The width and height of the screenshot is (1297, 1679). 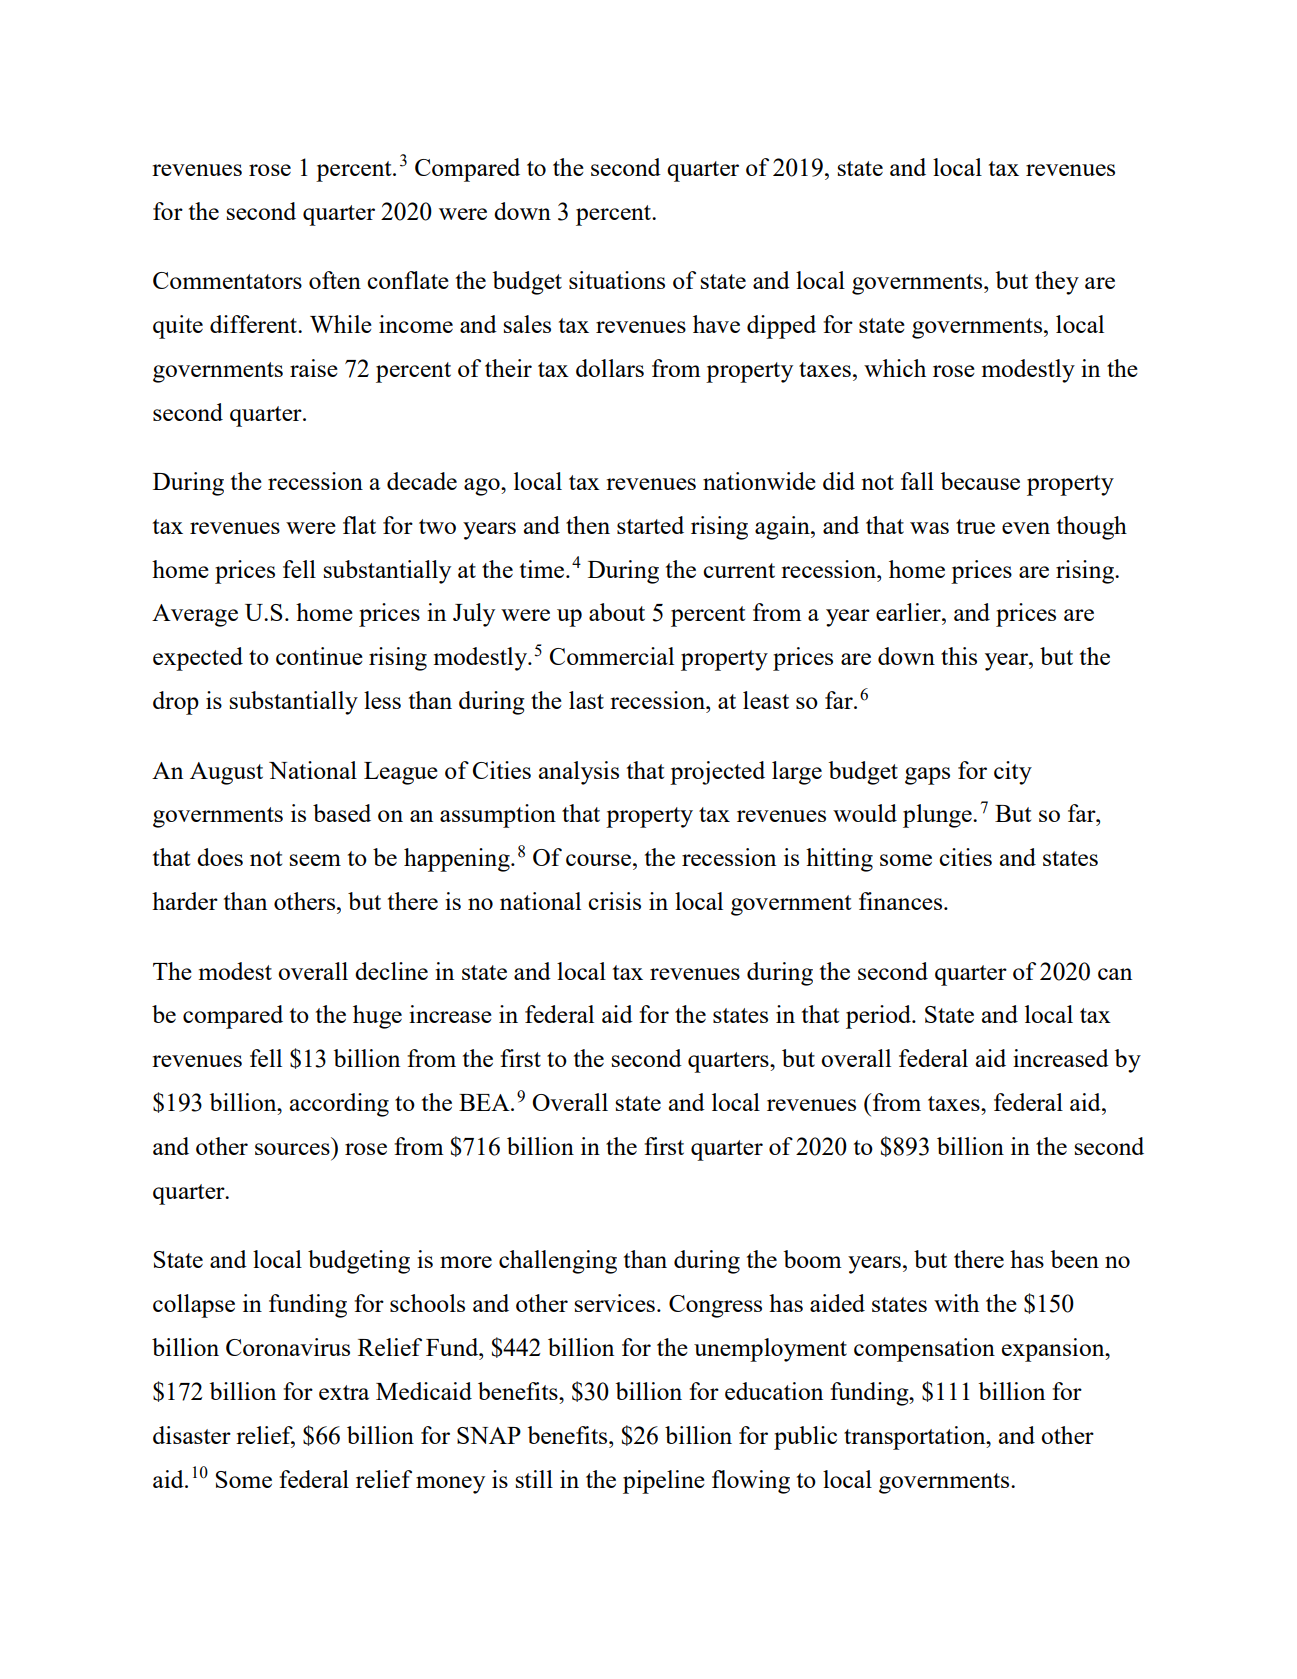 What do you see at coordinates (1074, 1259) in the screenshot?
I see `been` at bounding box center [1074, 1259].
